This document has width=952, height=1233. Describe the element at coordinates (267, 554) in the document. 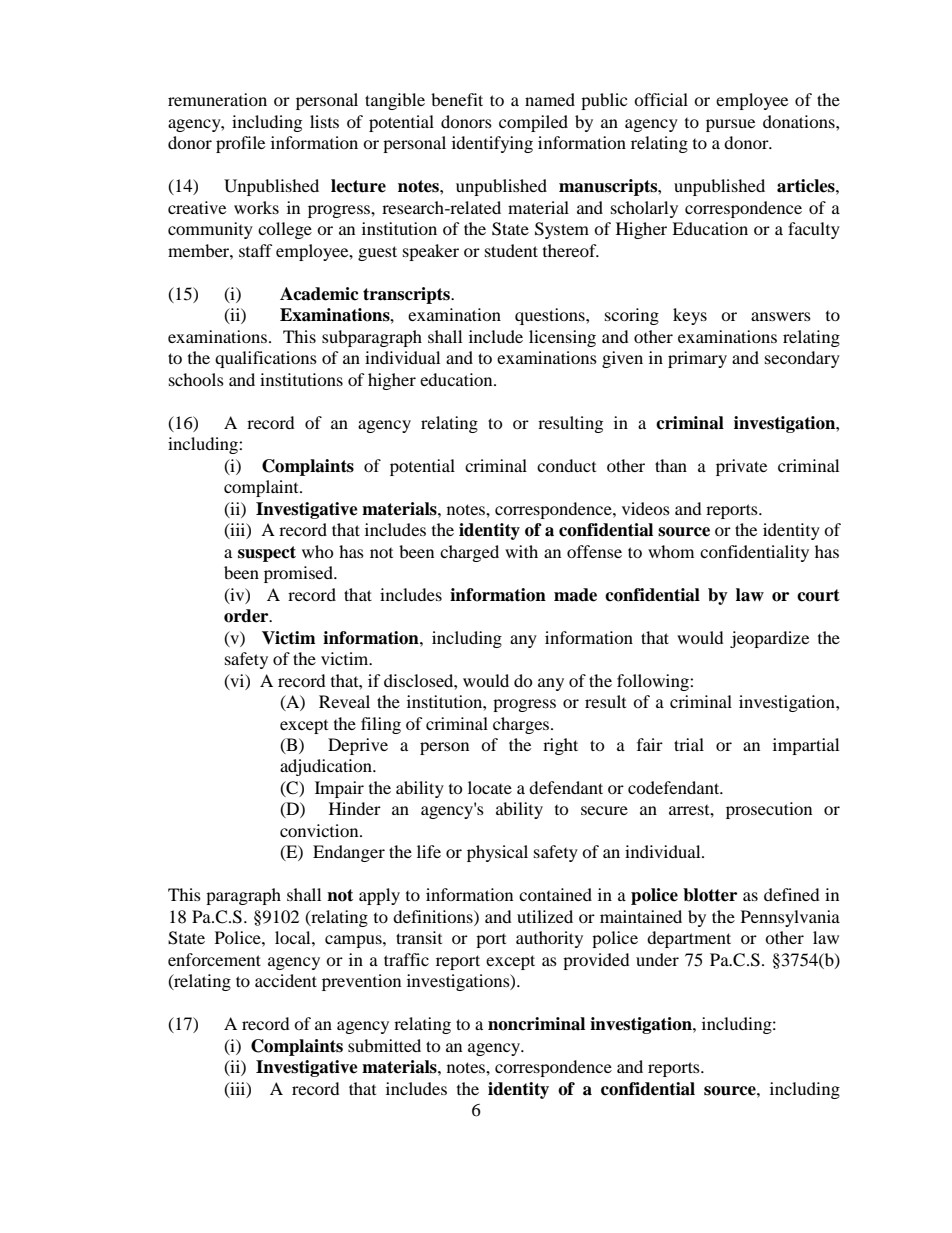

I see `suspect` at that location.
